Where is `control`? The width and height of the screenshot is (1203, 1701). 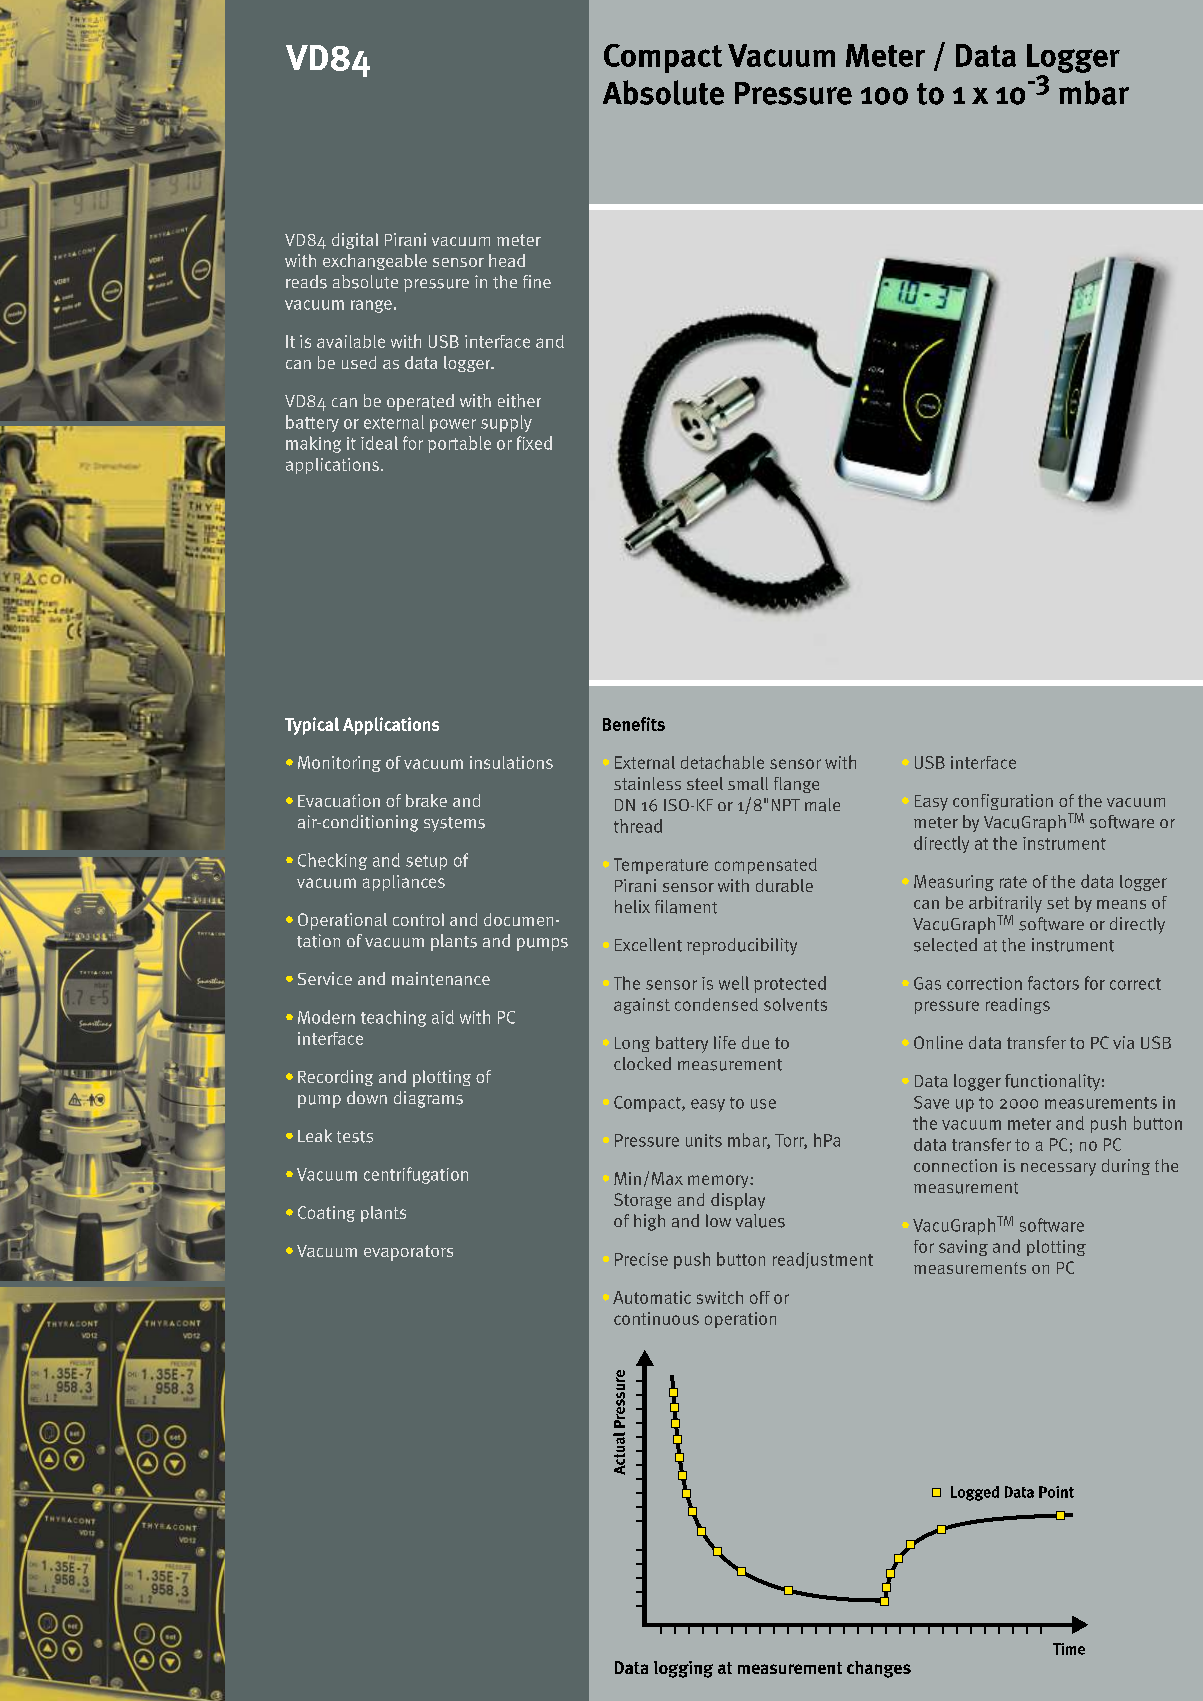
control is located at coordinates (418, 919).
